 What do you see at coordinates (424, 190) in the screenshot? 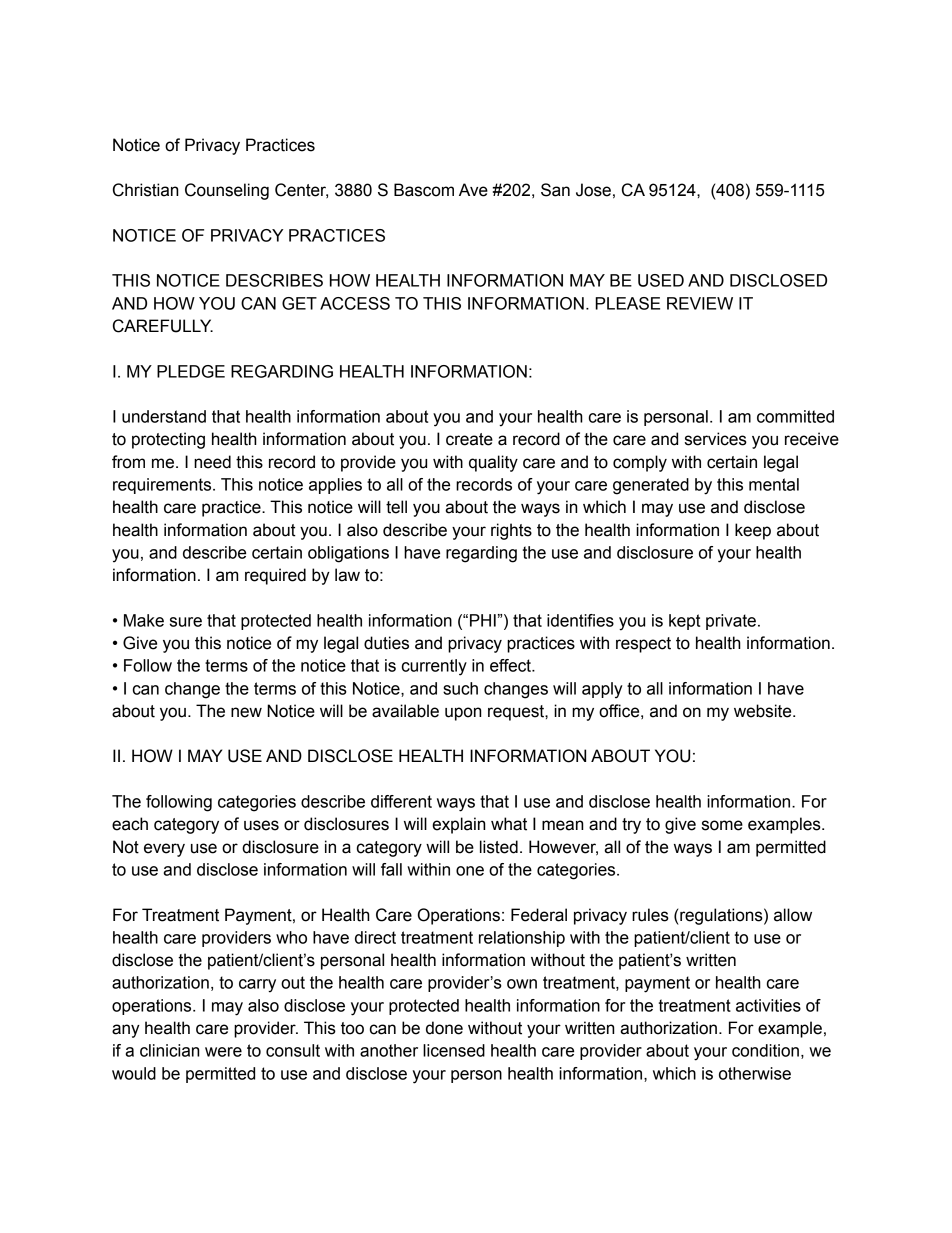
I see `Bascom` at bounding box center [424, 190].
